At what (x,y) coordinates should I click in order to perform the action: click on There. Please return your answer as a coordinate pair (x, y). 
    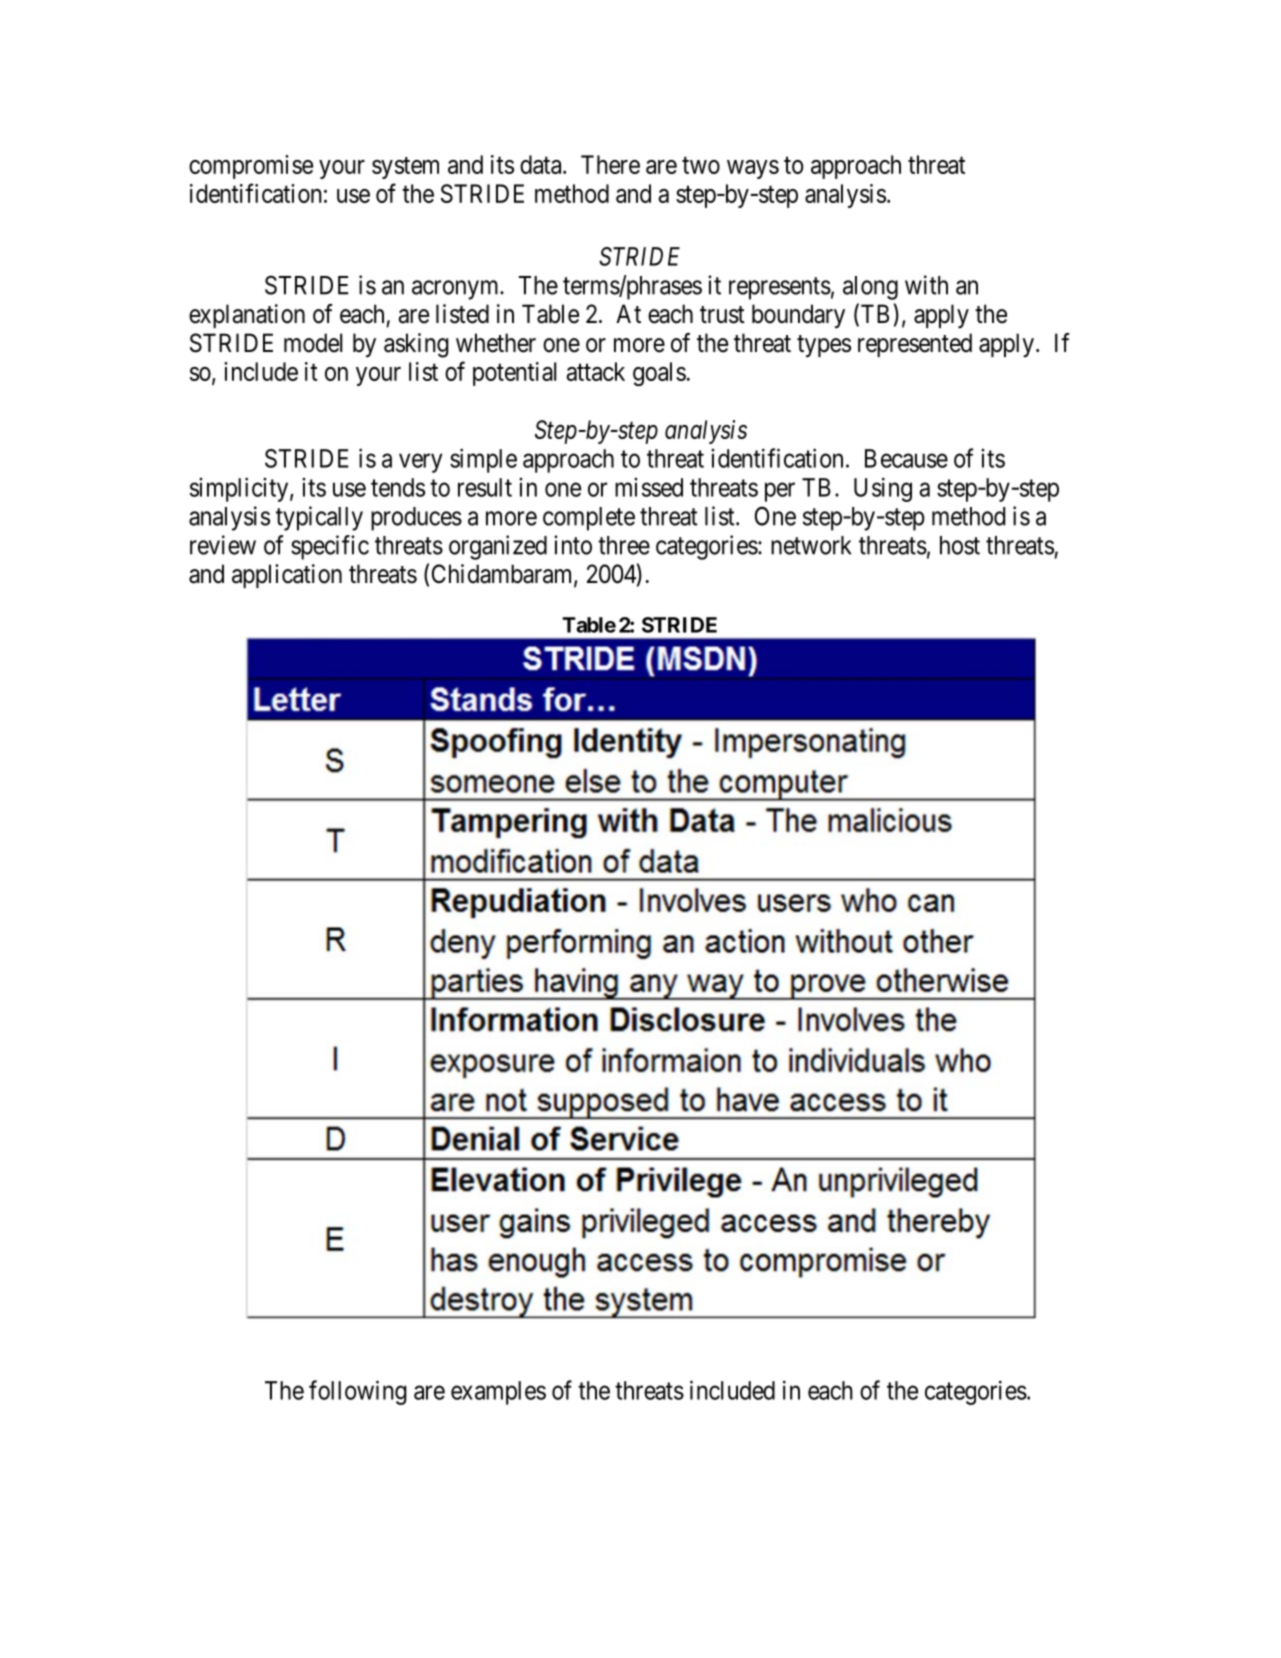
    Looking at the image, I should click on (610, 164).
